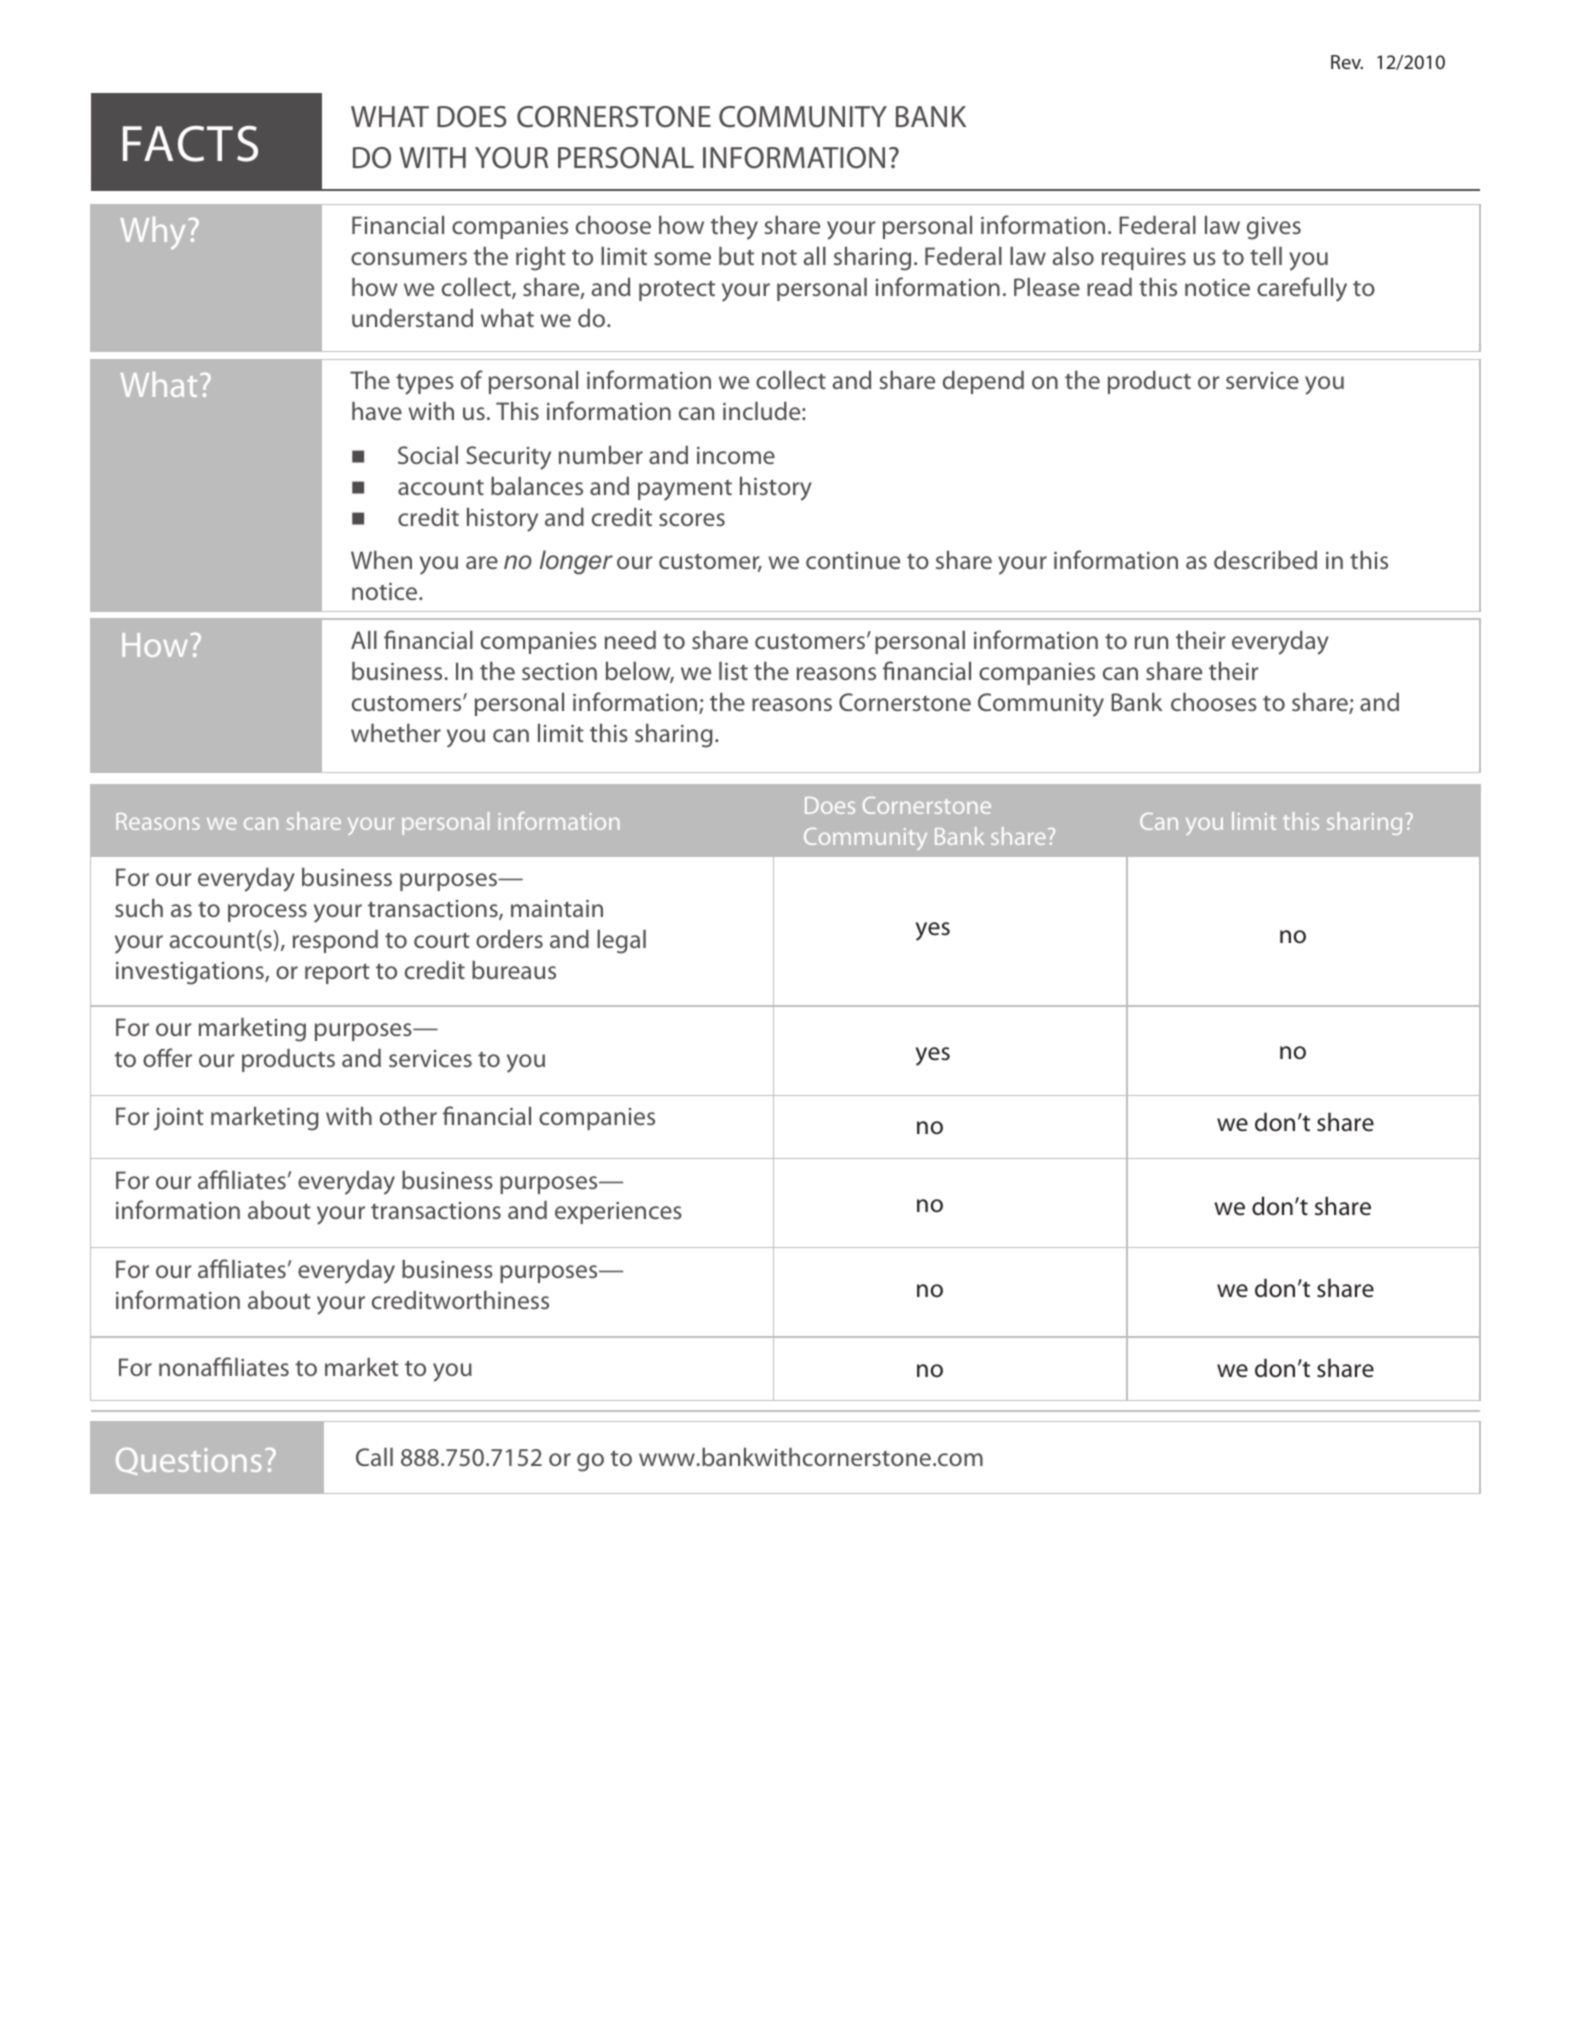 The image size is (1576, 2039). Describe the element at coordinates (396, 733) in the screenshot. I see `whether` at that location.
